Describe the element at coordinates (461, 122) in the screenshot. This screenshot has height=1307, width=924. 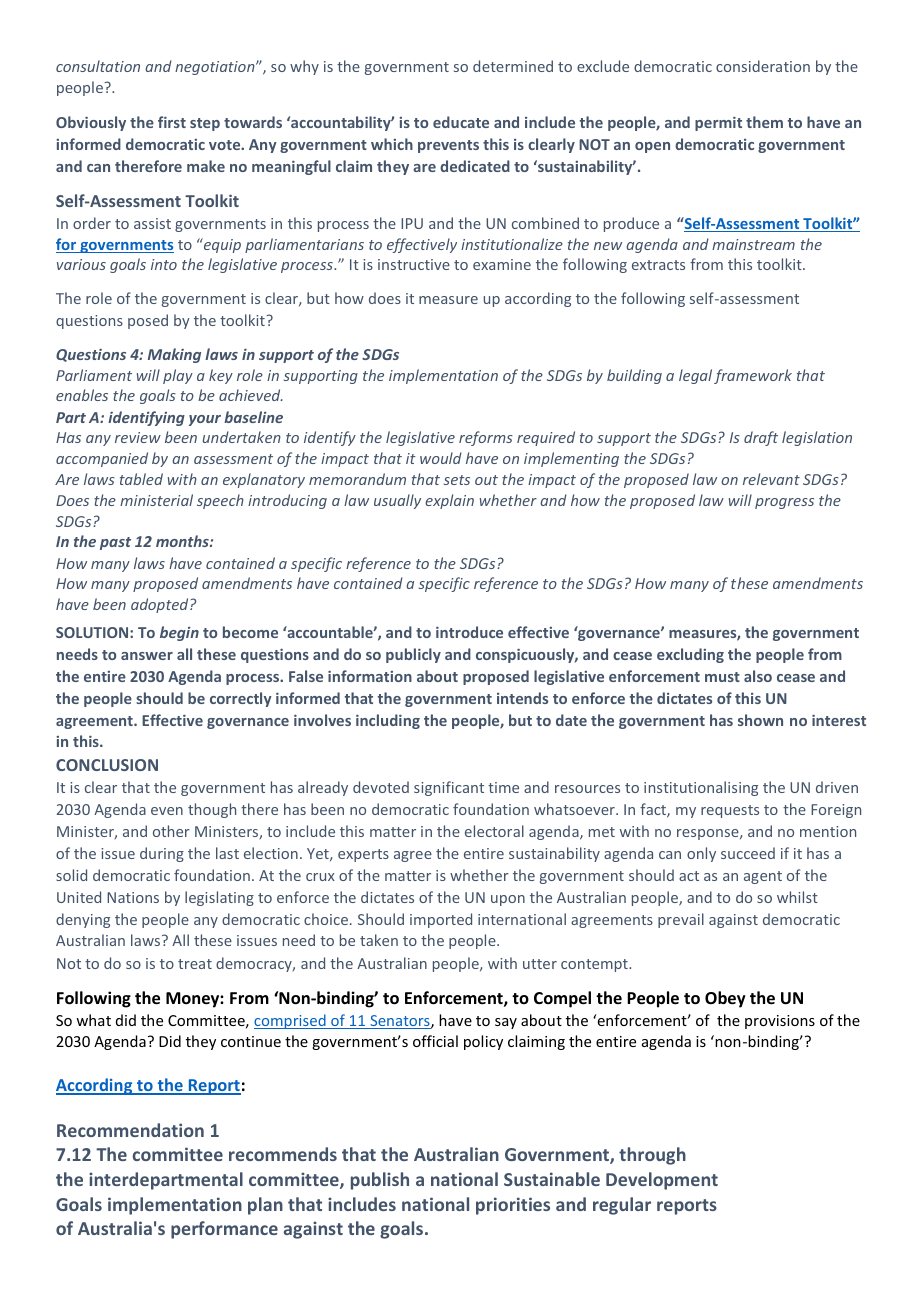
I see `educate` at that location.
